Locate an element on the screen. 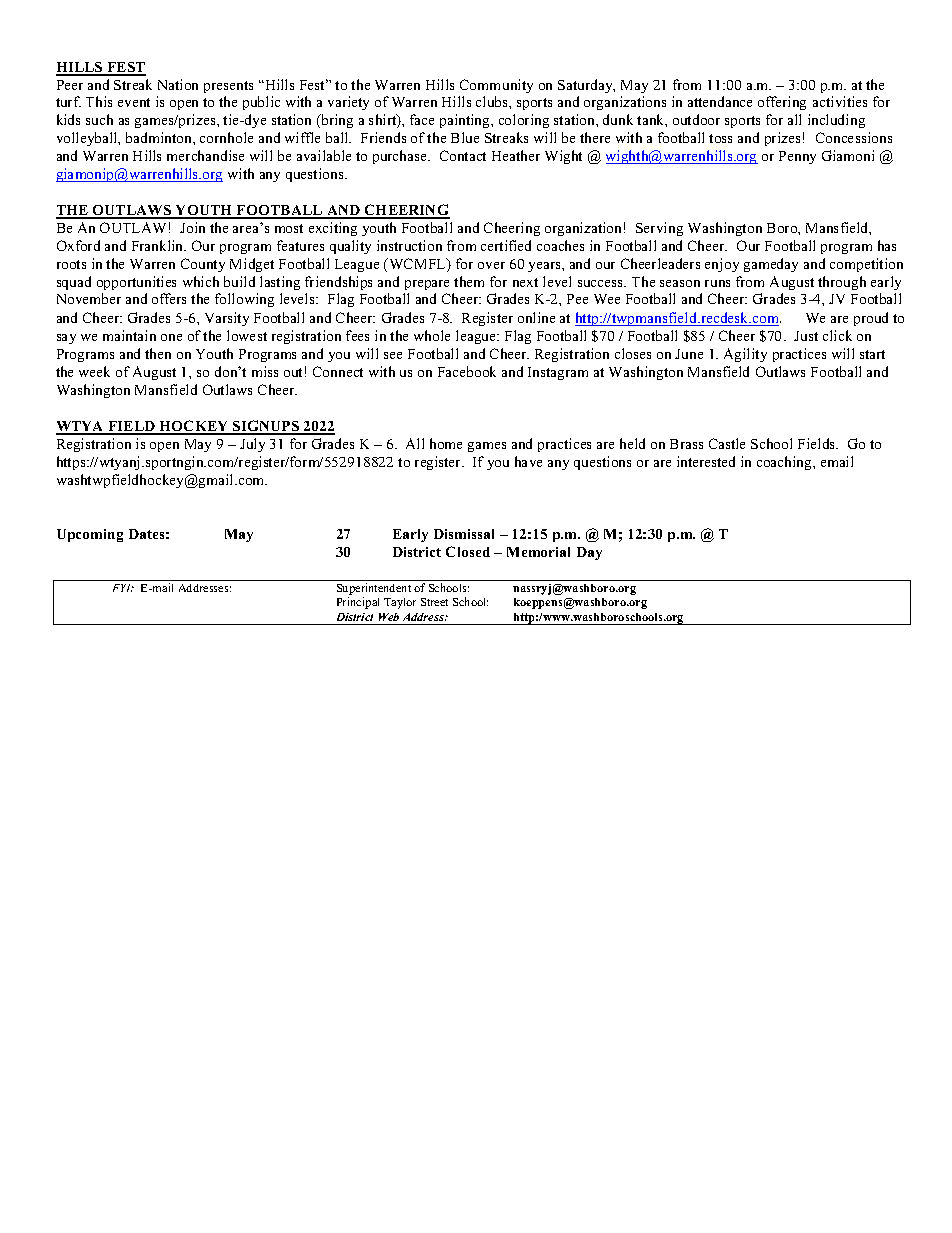 The width and height of the screenshot is (952, 1233). Community is located at coordinates (496, 86).
